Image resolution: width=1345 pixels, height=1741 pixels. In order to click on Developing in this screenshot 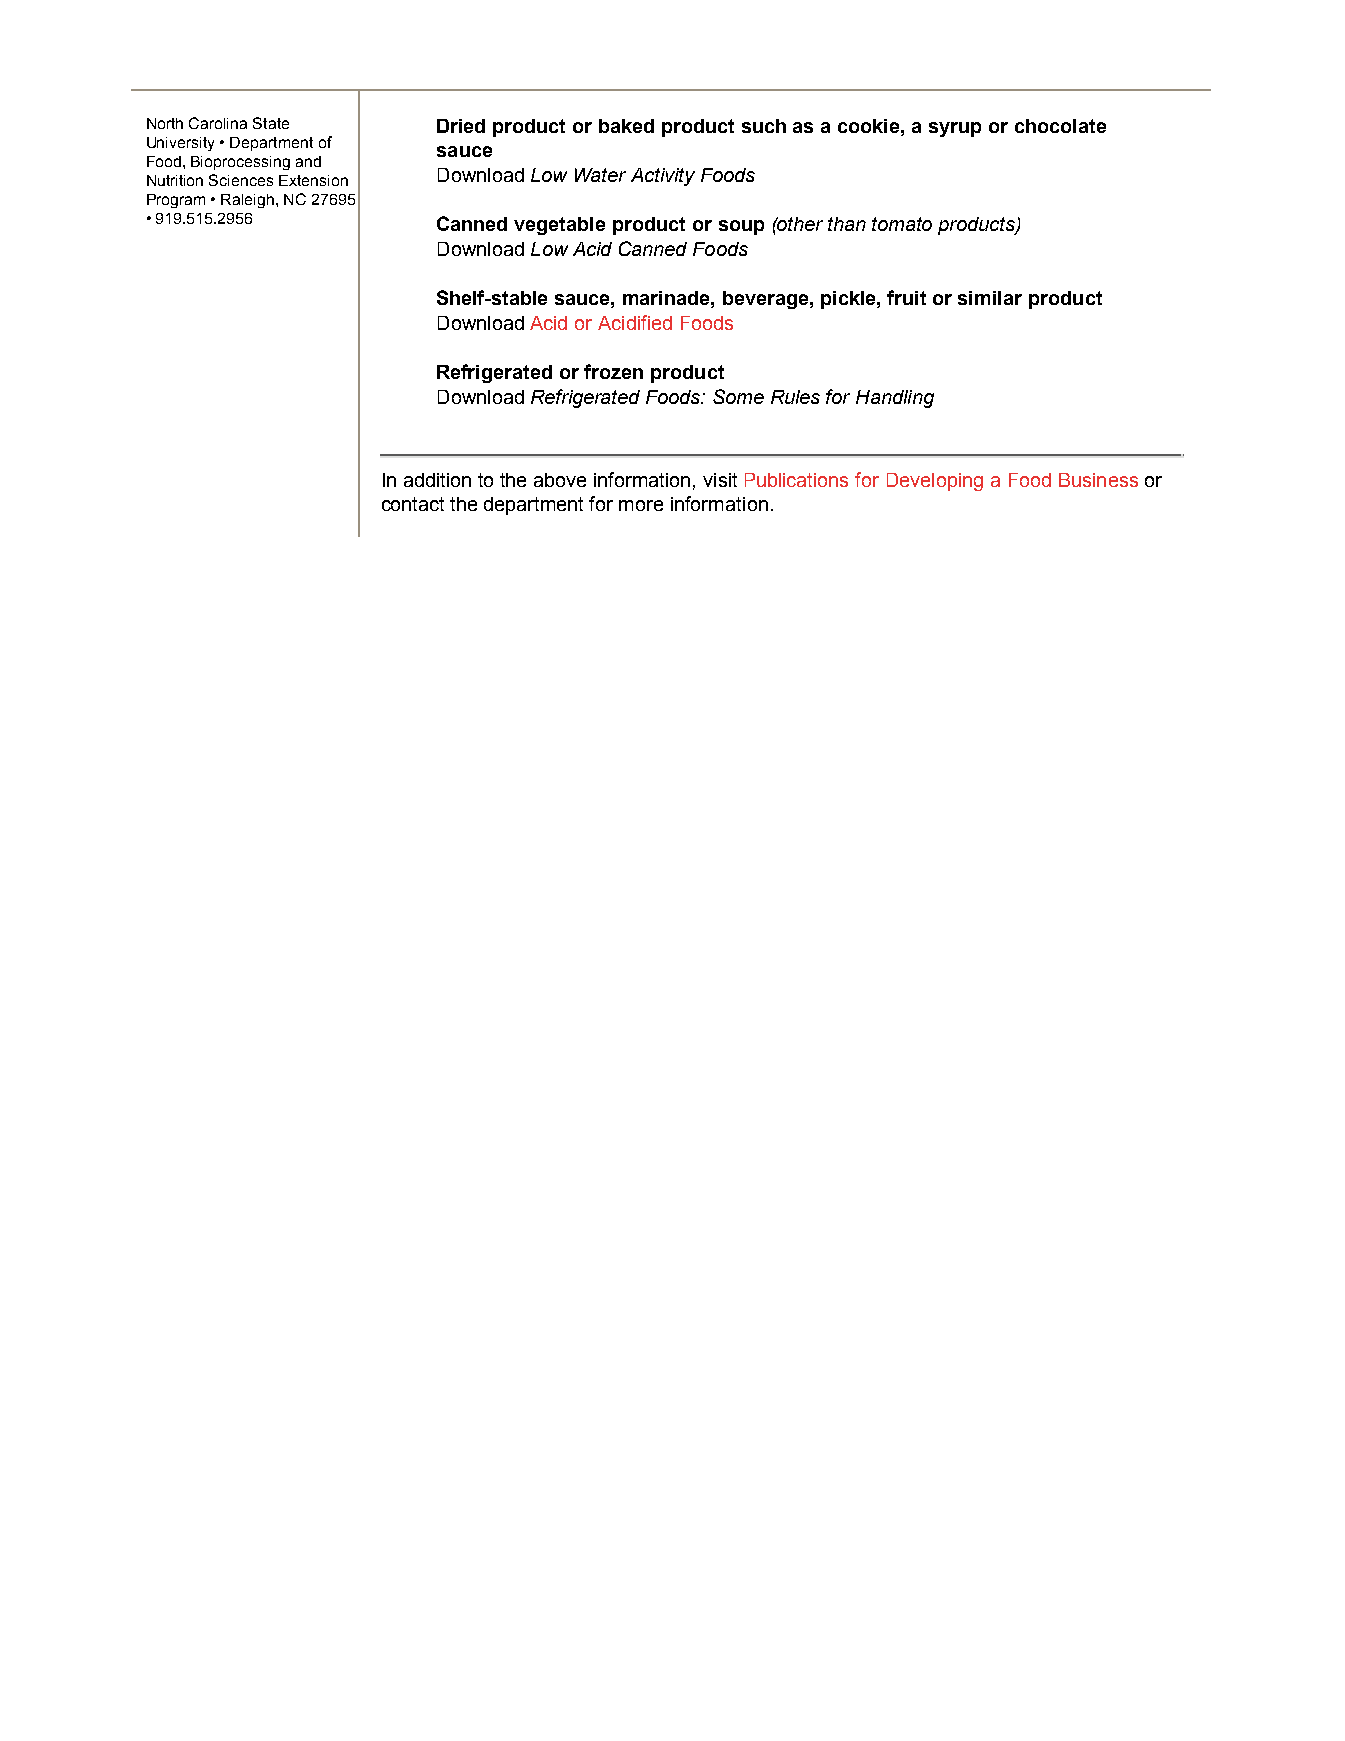, I will do `click(935, 482)`.
